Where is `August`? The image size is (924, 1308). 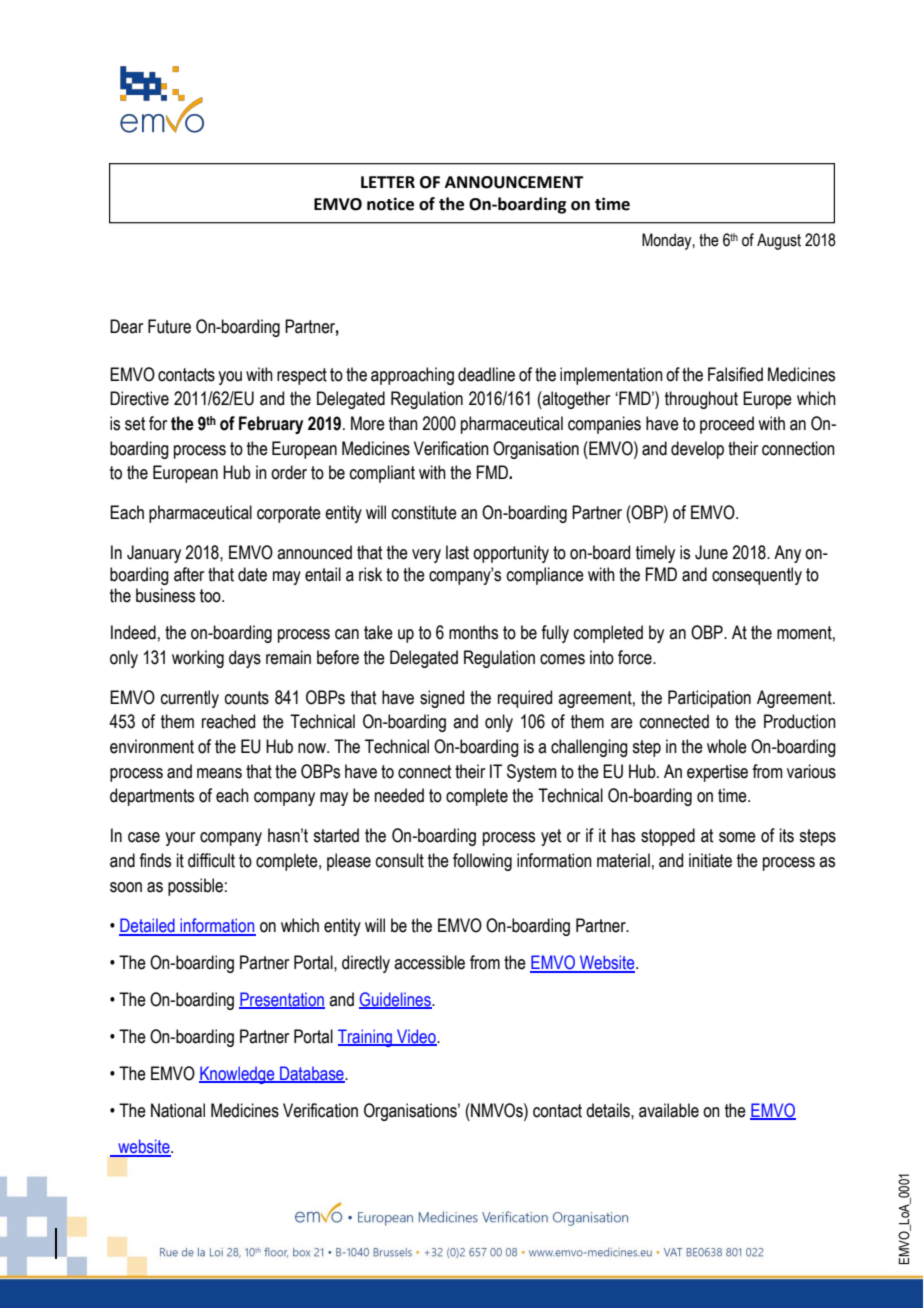 August is located at coordinates (779, 241).
